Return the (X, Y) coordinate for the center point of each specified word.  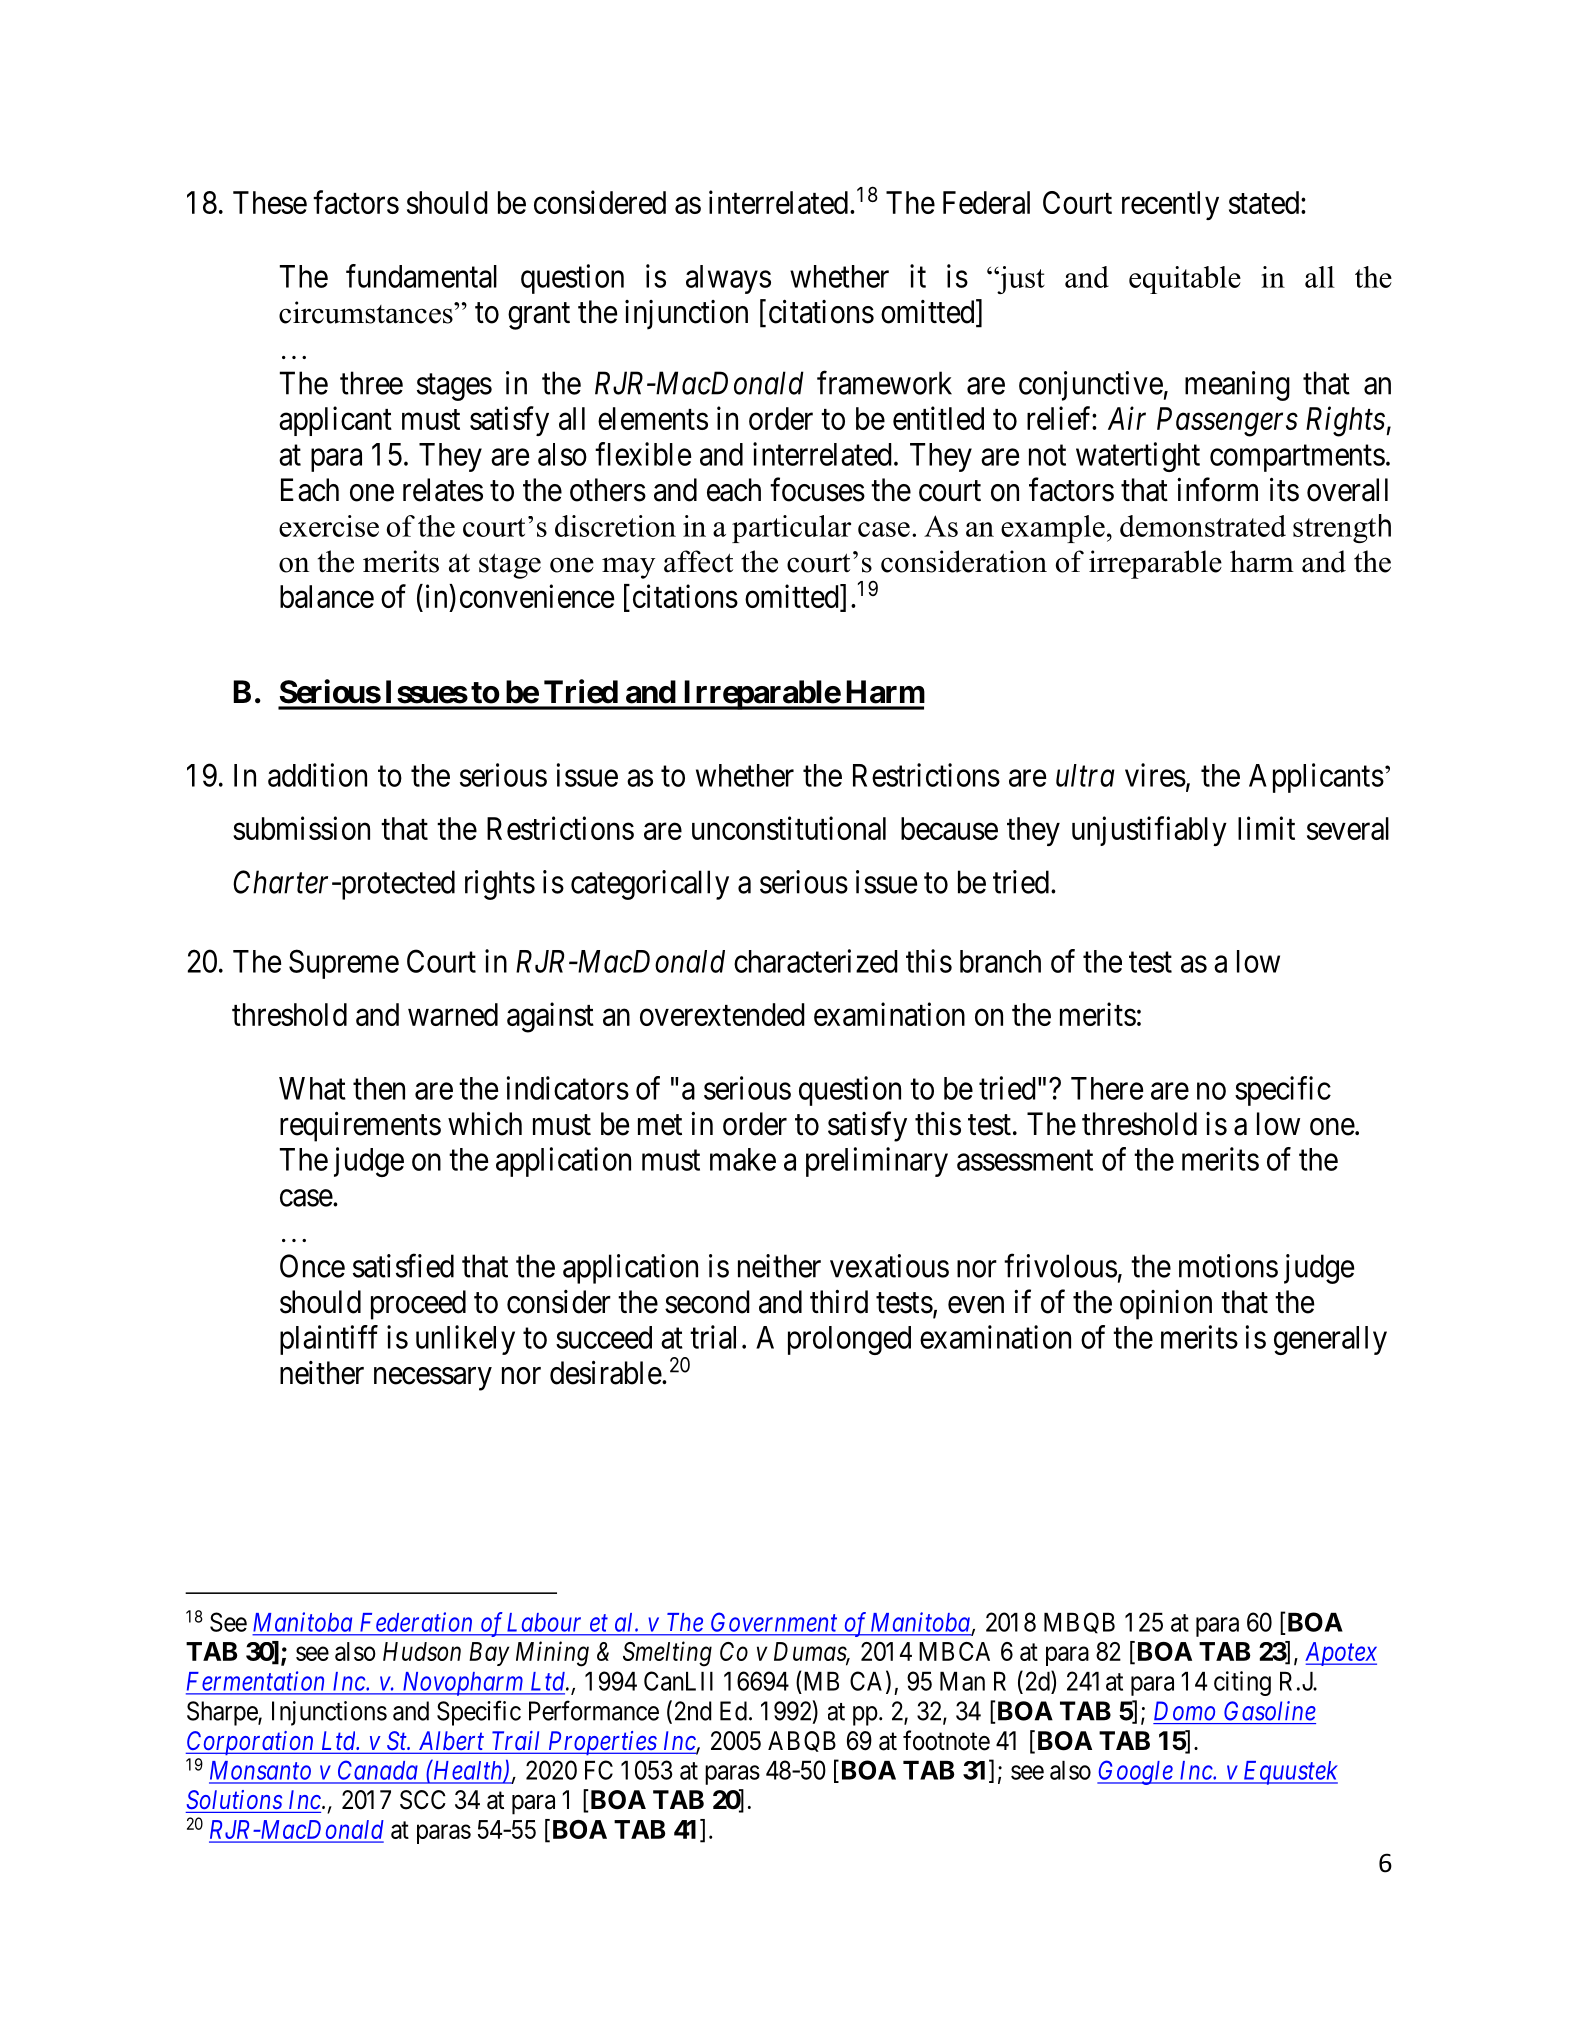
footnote (946, 1740)
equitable (1185, 280)
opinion (1166, 1305)
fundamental (421, 276)
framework (884, 383)
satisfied (403, 1266)
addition (317, 775)
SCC (423, 1800)
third (839, 1302)
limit (1266, 828)
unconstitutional (789, 828)
